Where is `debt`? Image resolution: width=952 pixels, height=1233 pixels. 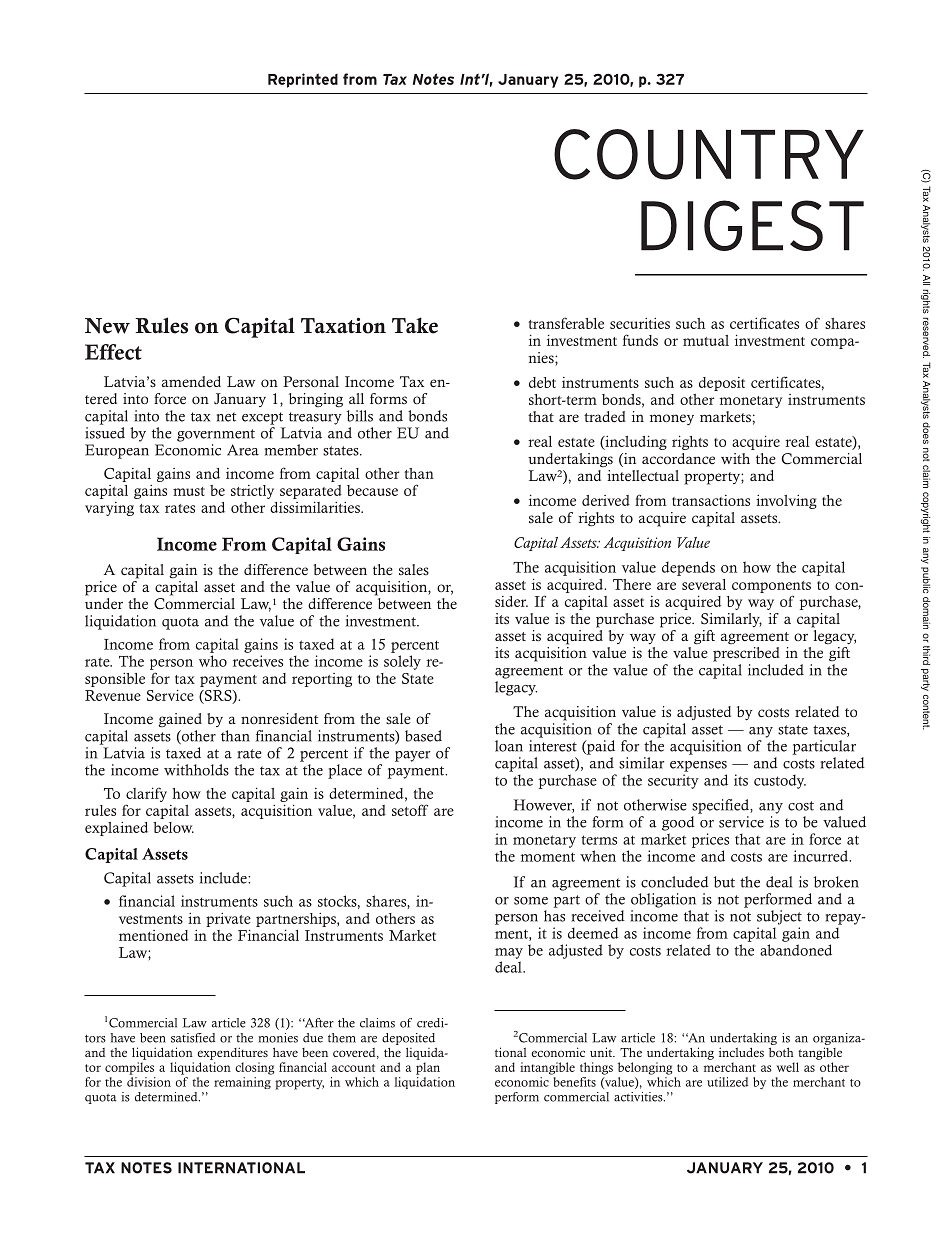 debt is located at coordinates (542, 382).
